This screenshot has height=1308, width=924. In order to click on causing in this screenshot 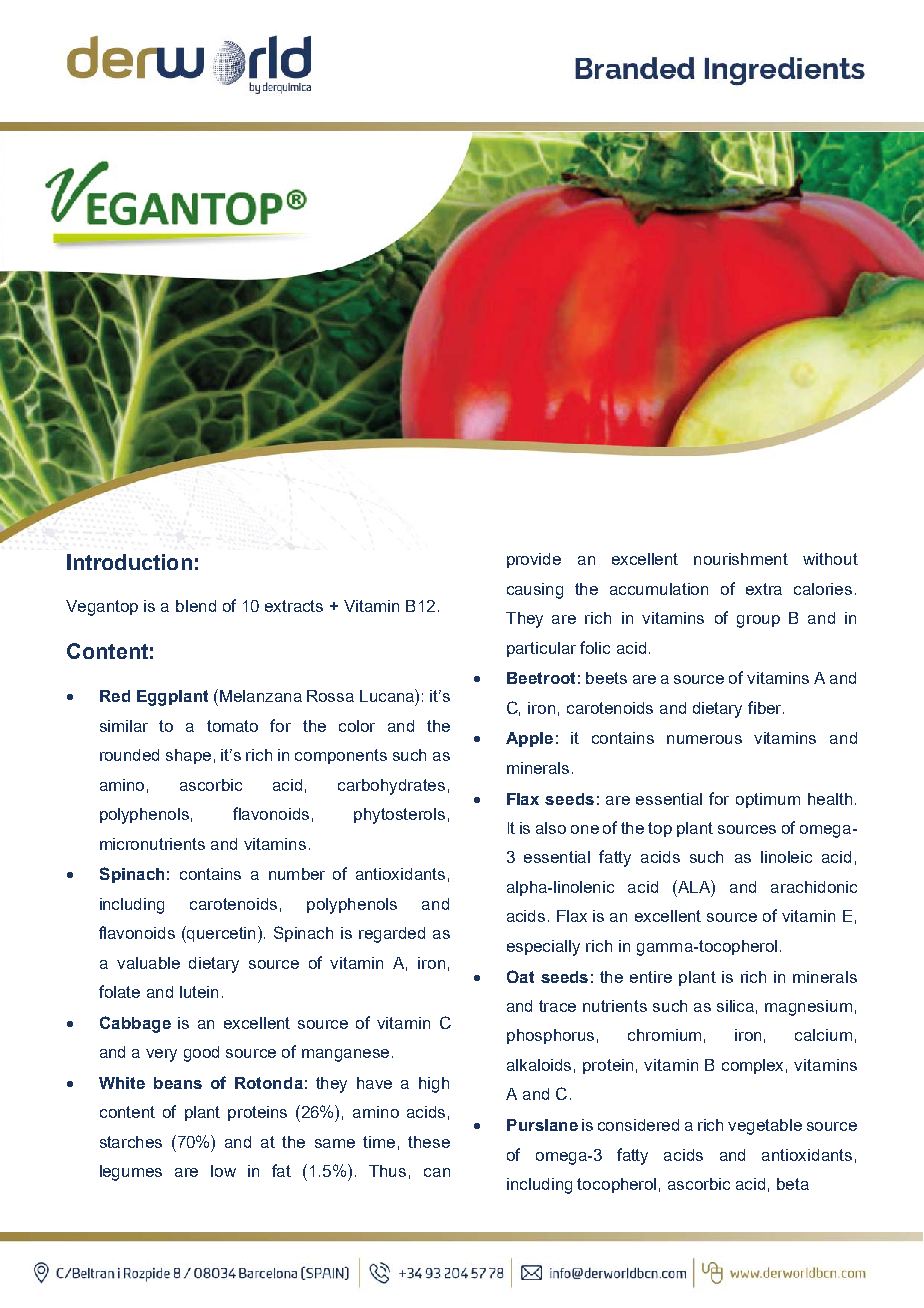, I will do `click(535, 591)`.
